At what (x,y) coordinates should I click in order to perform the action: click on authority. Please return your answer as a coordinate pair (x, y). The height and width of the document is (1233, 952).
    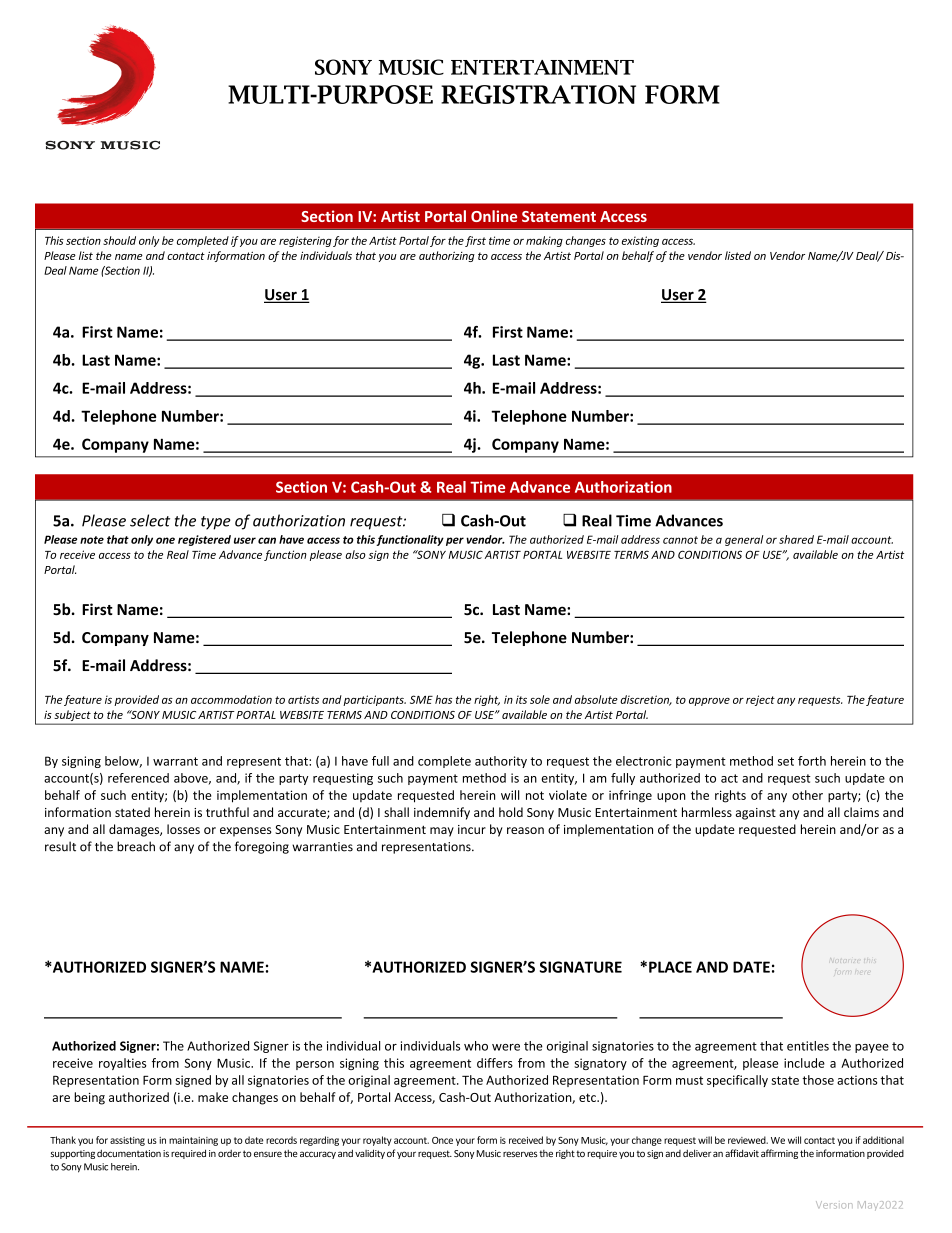
    Looking at the image, I should click on (501, 762).
